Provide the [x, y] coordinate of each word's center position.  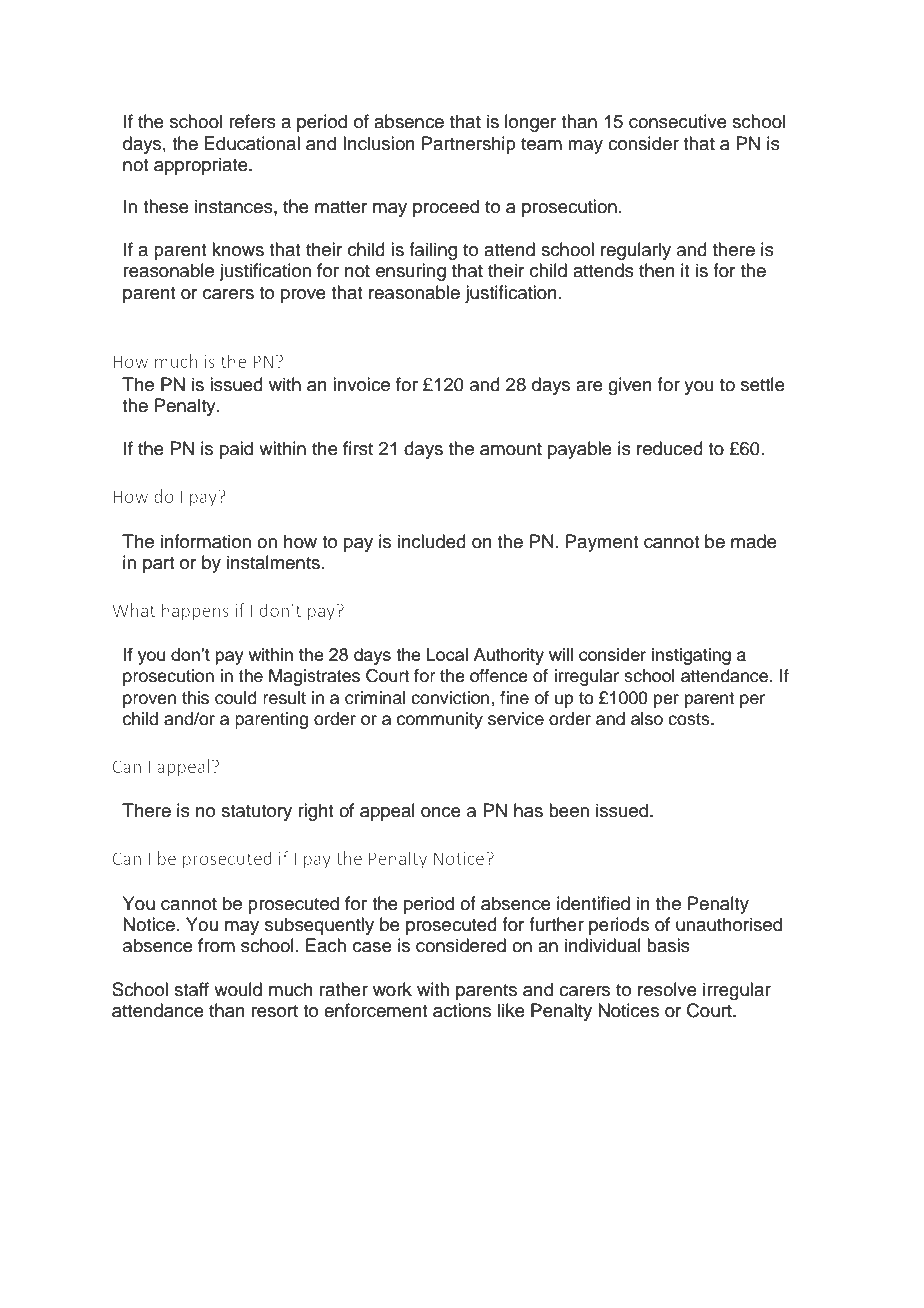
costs [690, 719]
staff [191, 989]
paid [236, 450]
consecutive [678, 121]
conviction [451, 698]
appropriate [202, 166]
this [195, 698]
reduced [670, 448]
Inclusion [379, 143]
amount [511, 449]
